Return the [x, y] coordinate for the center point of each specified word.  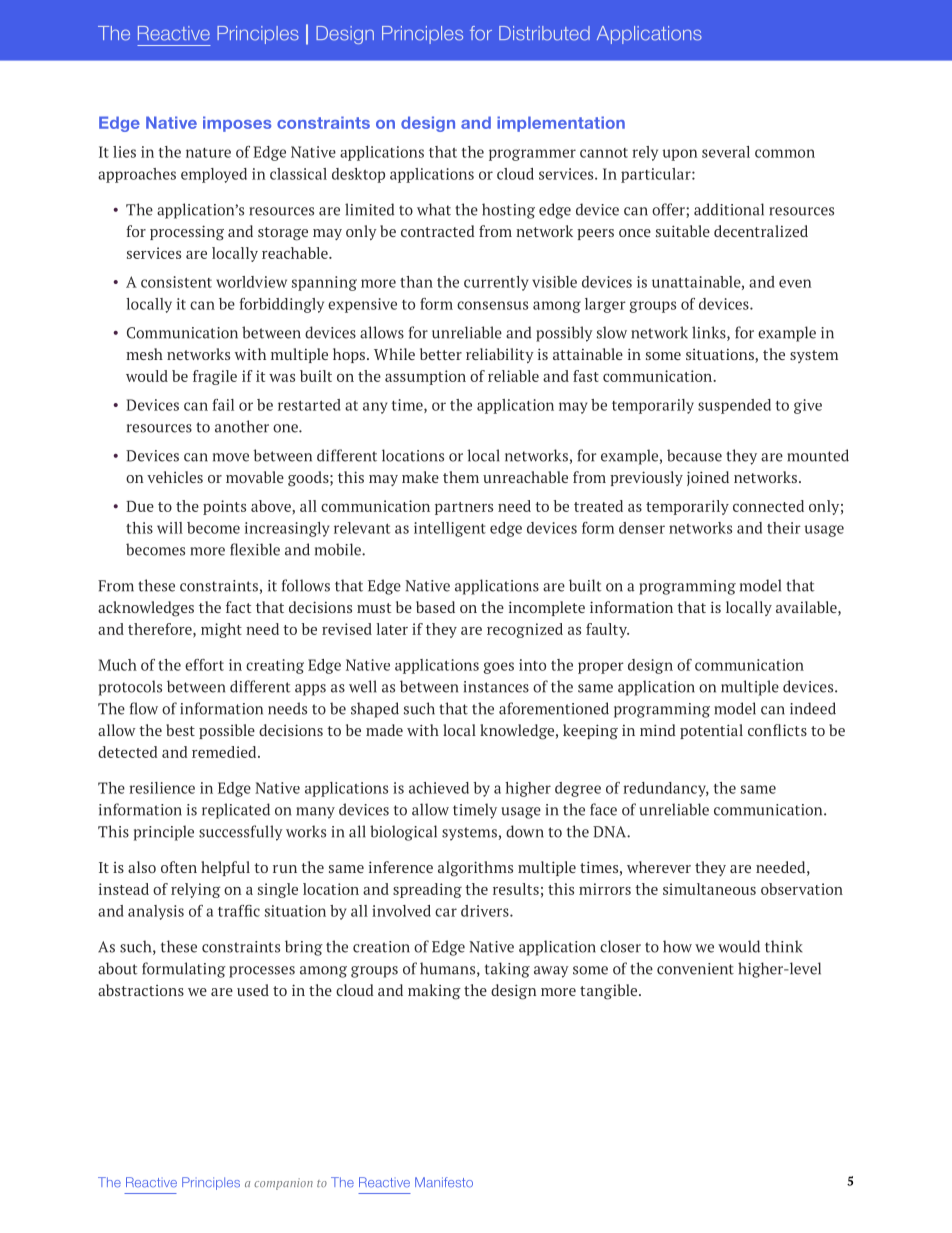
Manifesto [444, 1182]
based [435, 607]
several [726, 152]
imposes [237, 124]
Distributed [544, 33]
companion [283, 1184]
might [221, 630]
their [784, 528]
